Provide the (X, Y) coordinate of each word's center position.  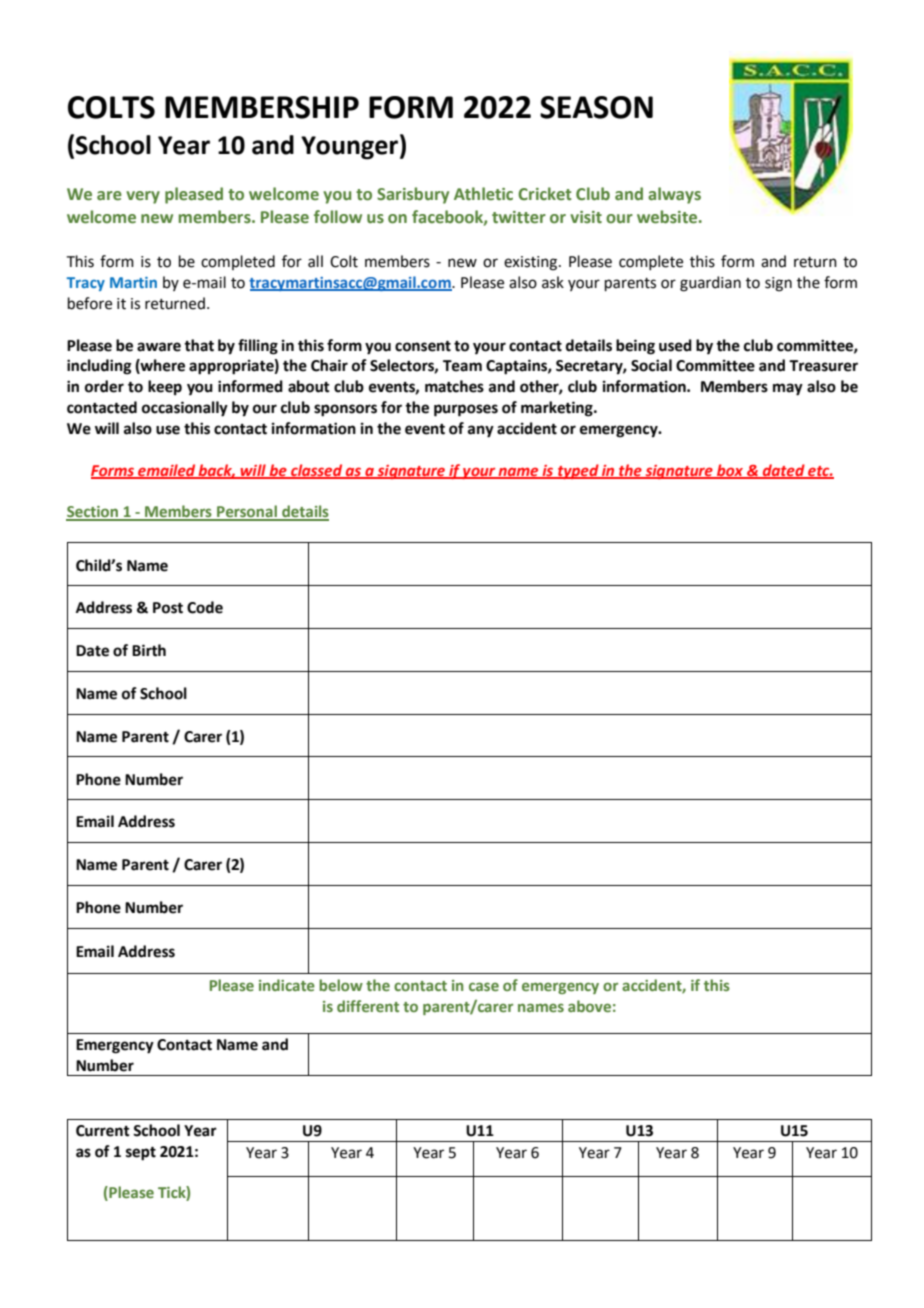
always (674, 195)
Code (205, 607)
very (143, 197)
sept (141, 1154)
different (368, 1006)
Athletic (483, 194)
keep (165, 388)
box (730, 471)
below (341, 985)
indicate (287, 985)
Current (103, 1131)
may (788, 389)
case (484, 986)
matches (454, 386)
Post (168, 608)
